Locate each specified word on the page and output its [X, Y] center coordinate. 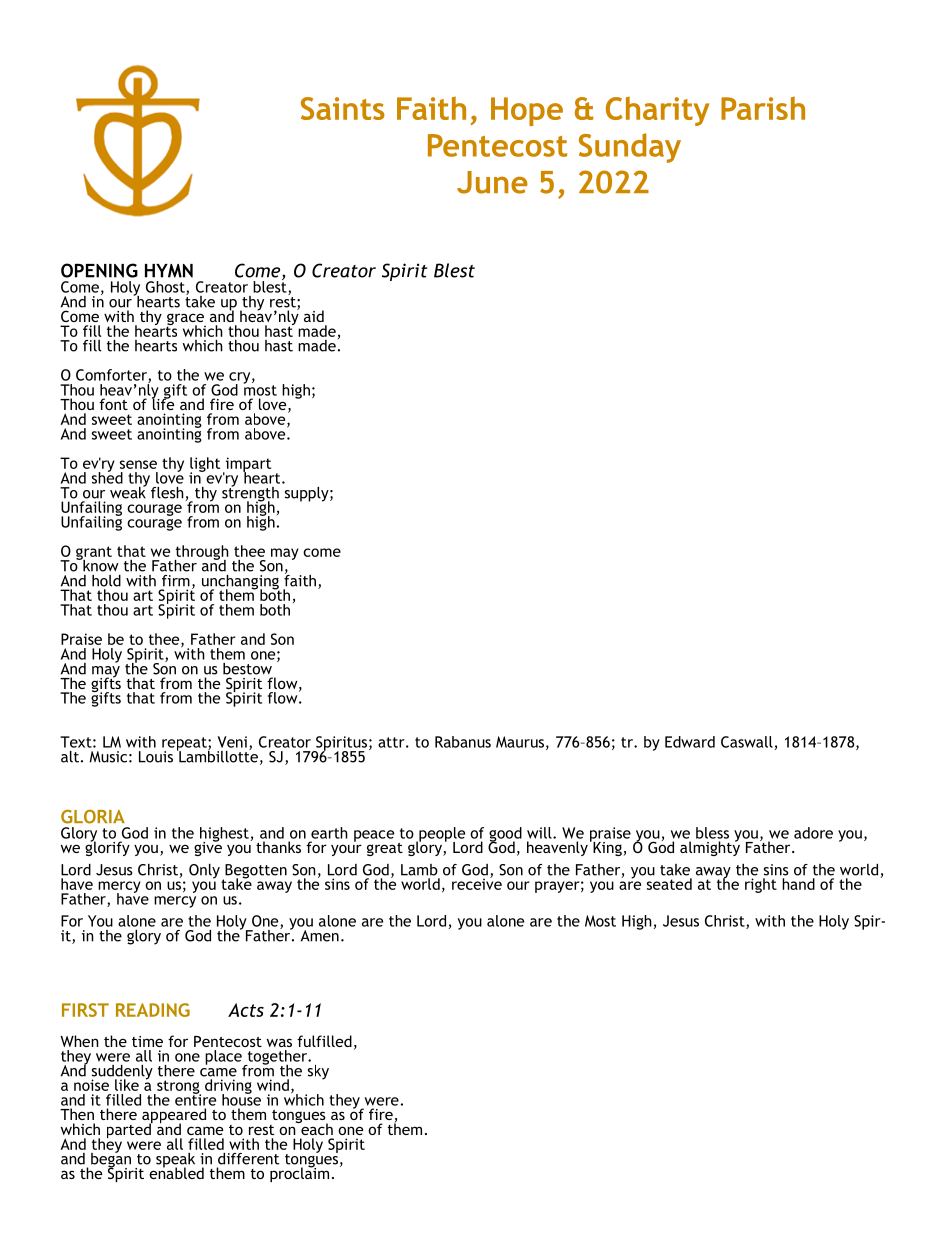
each [316, 1128]
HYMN [169, 271]
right [761, 885]
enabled [176, 1172]
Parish [763, 108]
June [492, 182]
